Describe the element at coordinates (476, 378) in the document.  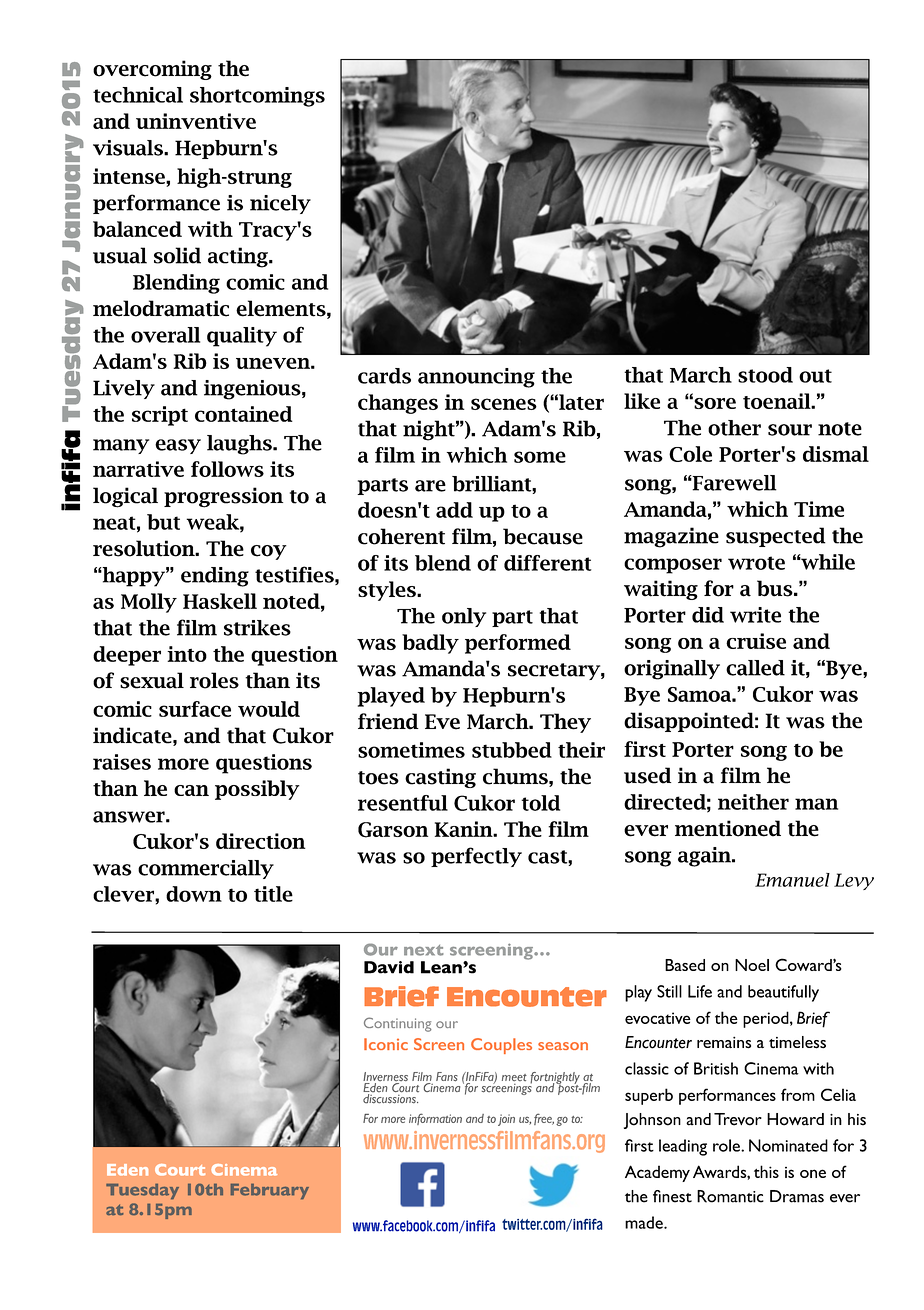
I see `announcing` at that location.
